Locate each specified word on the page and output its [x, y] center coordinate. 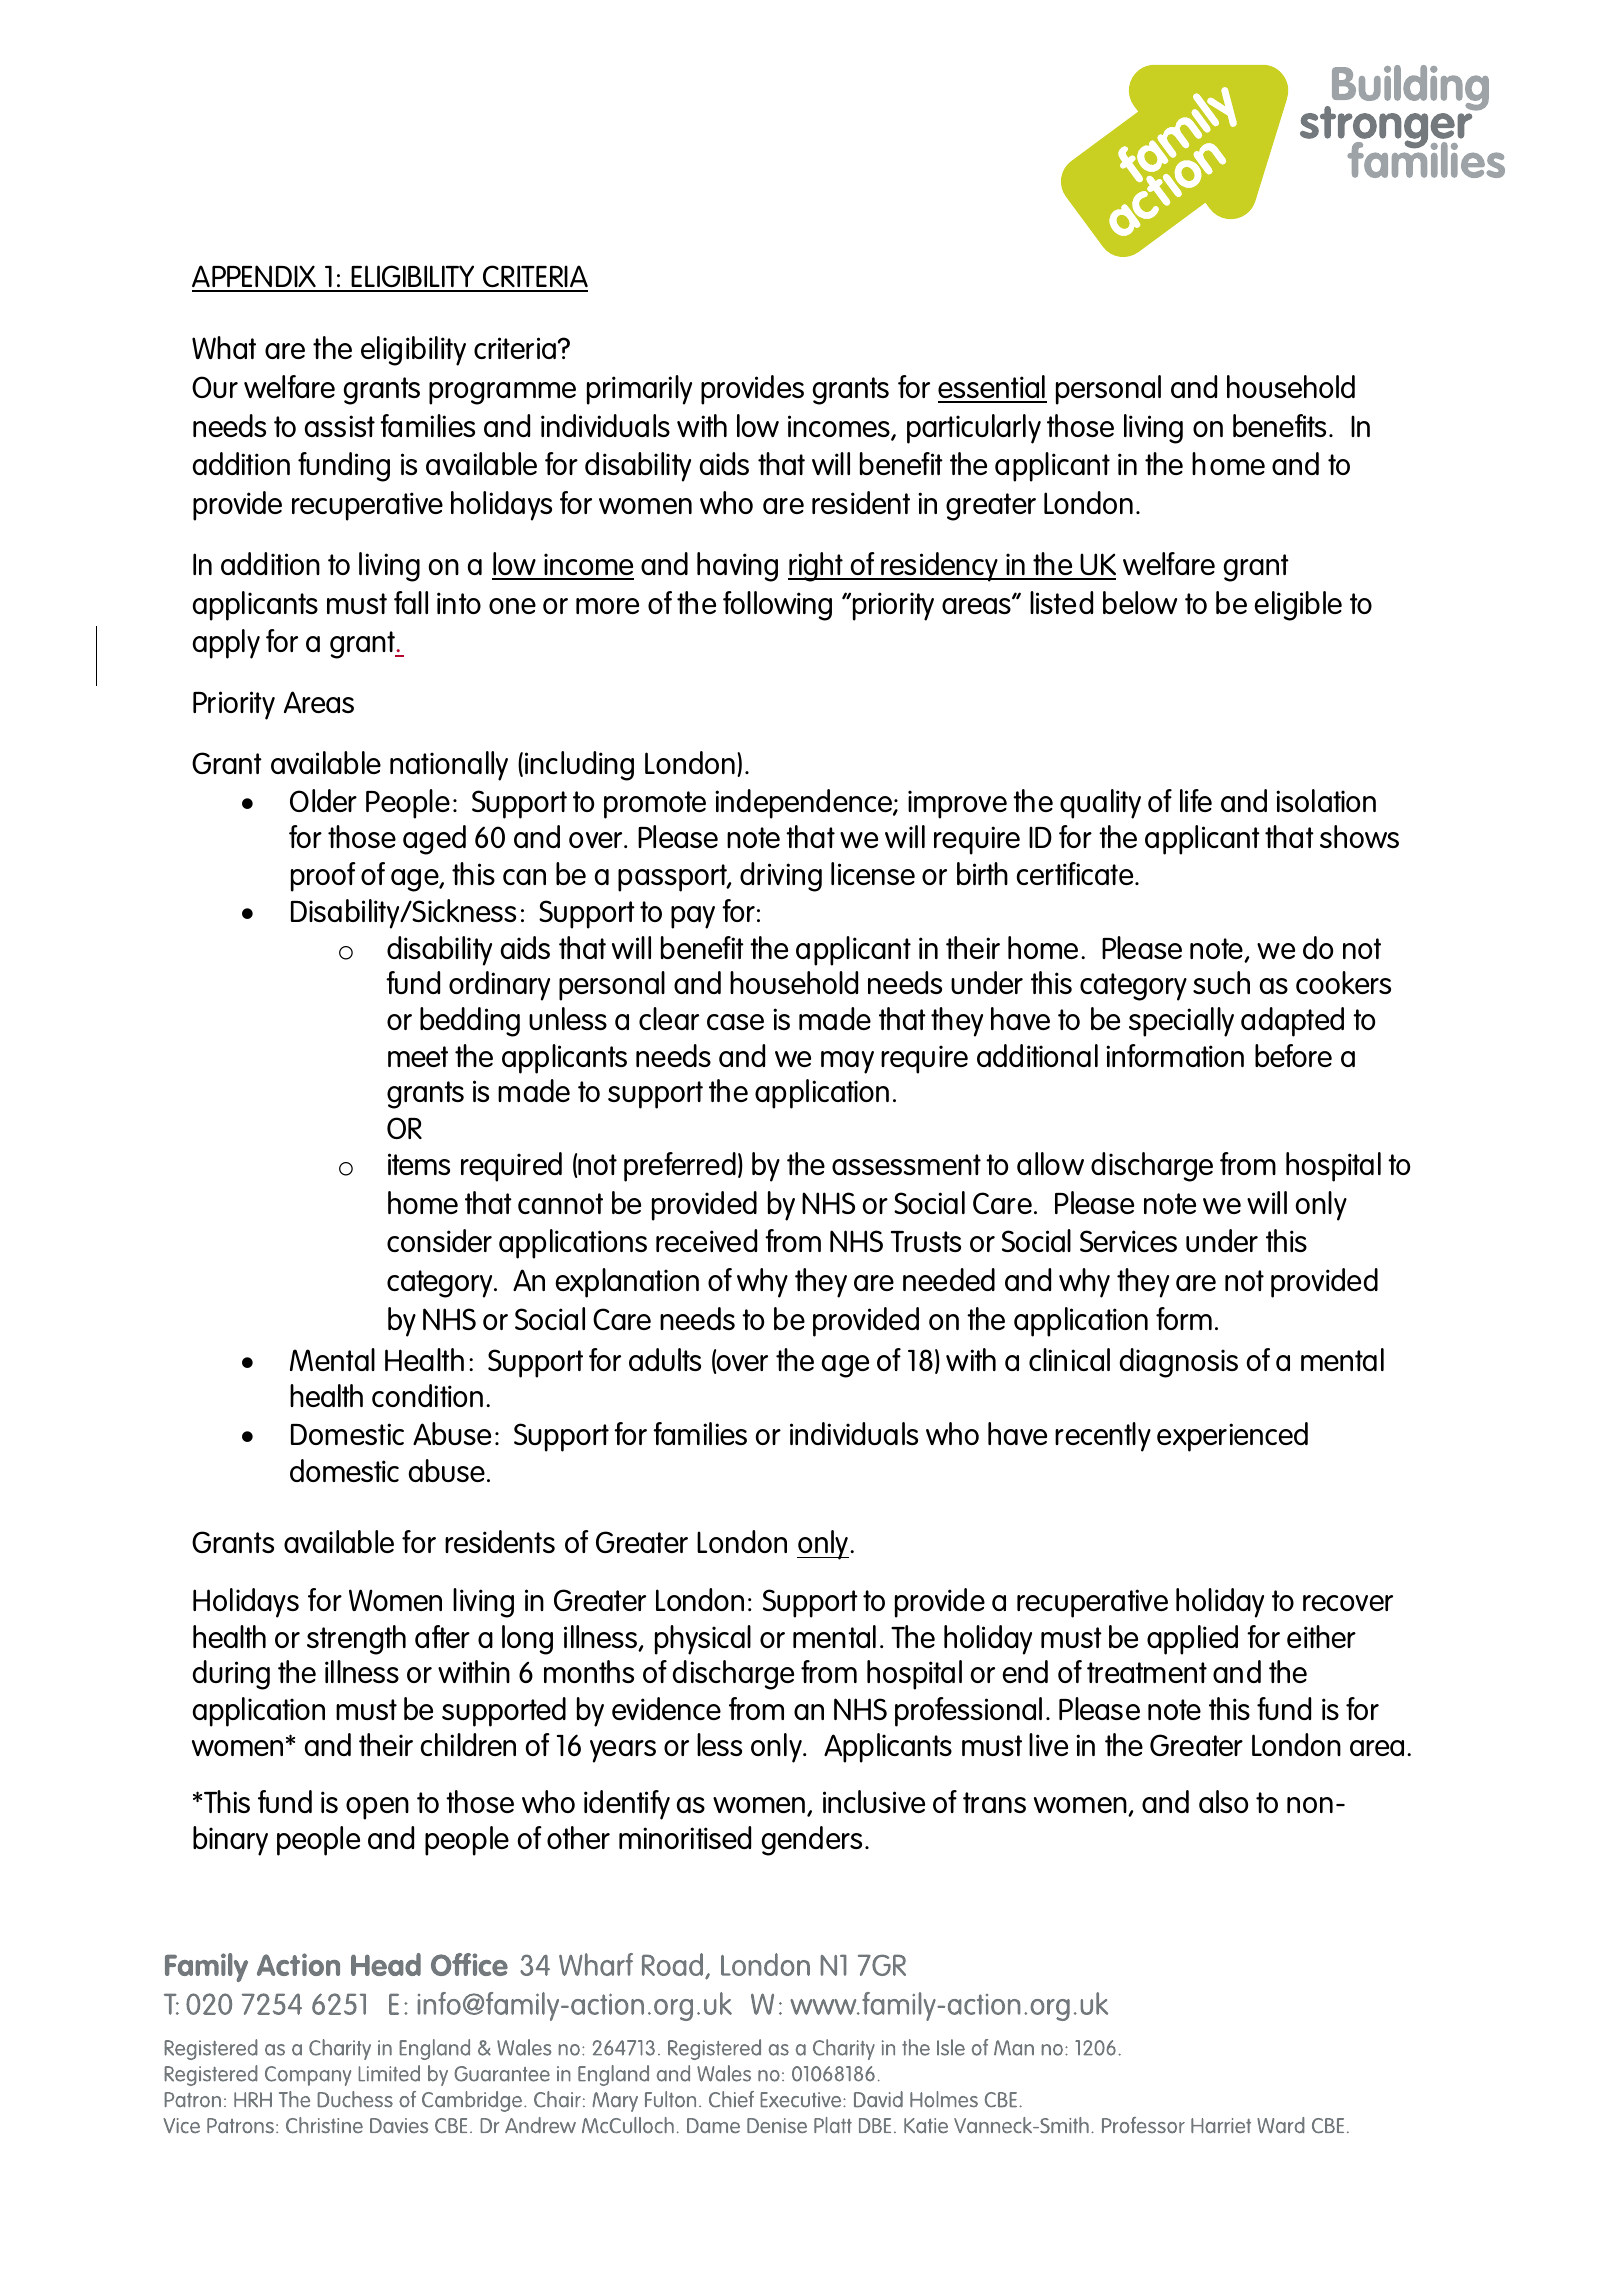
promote [655, 805]
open [377, 1808]
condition [427, 1395]
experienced [1232, 1437]
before [1293, 1055]
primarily [639, 390]
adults [665, 1359]
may [847, 1062]
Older [323, 800]
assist [340, 426]
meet [418, 1056]
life [1196, 800]
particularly [974, 429]
